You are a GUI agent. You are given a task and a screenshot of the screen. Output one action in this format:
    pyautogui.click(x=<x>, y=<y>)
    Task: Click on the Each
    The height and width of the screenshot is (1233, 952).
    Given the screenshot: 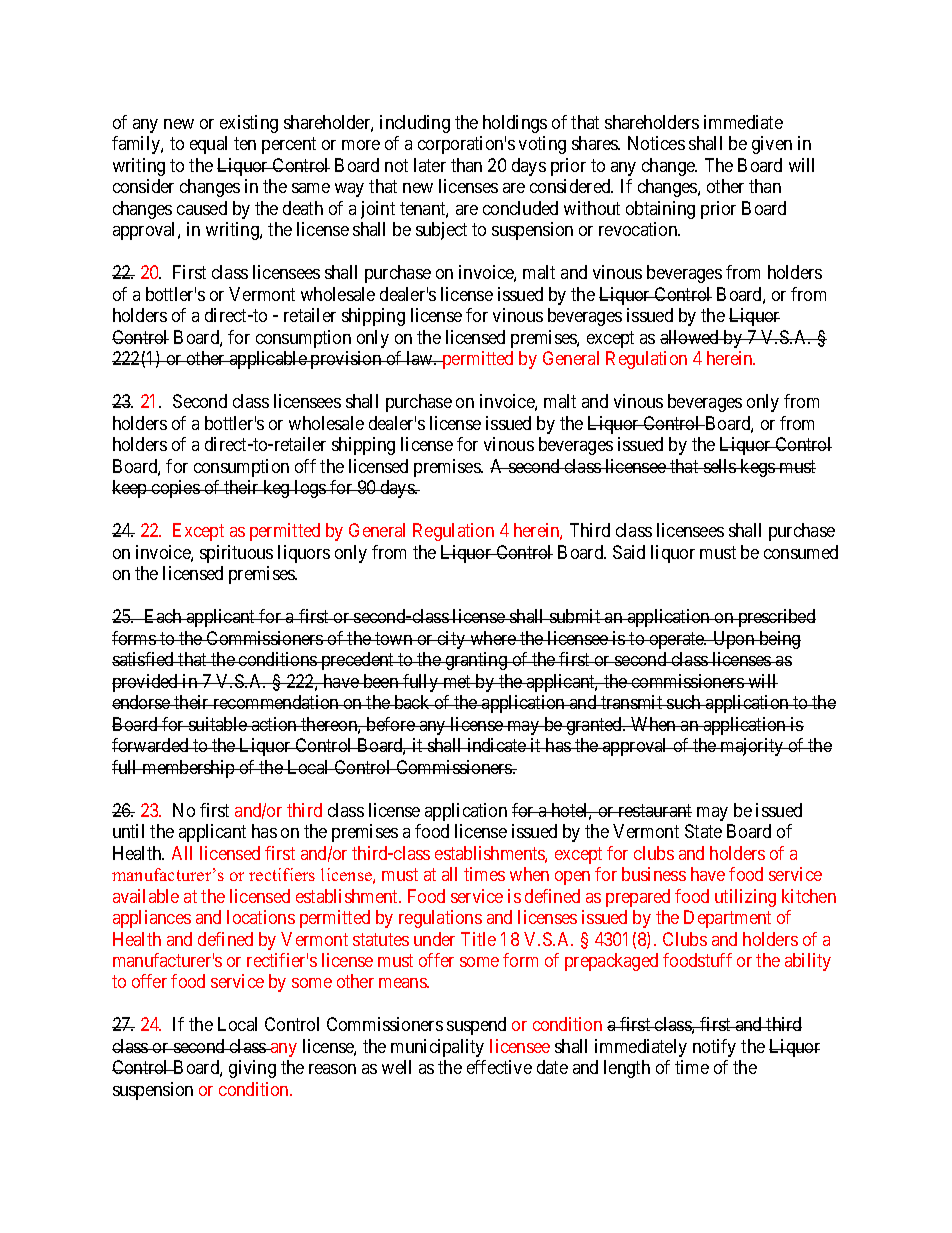 What is the action you would take?
    pyautogui.click(x=163, y=616)
